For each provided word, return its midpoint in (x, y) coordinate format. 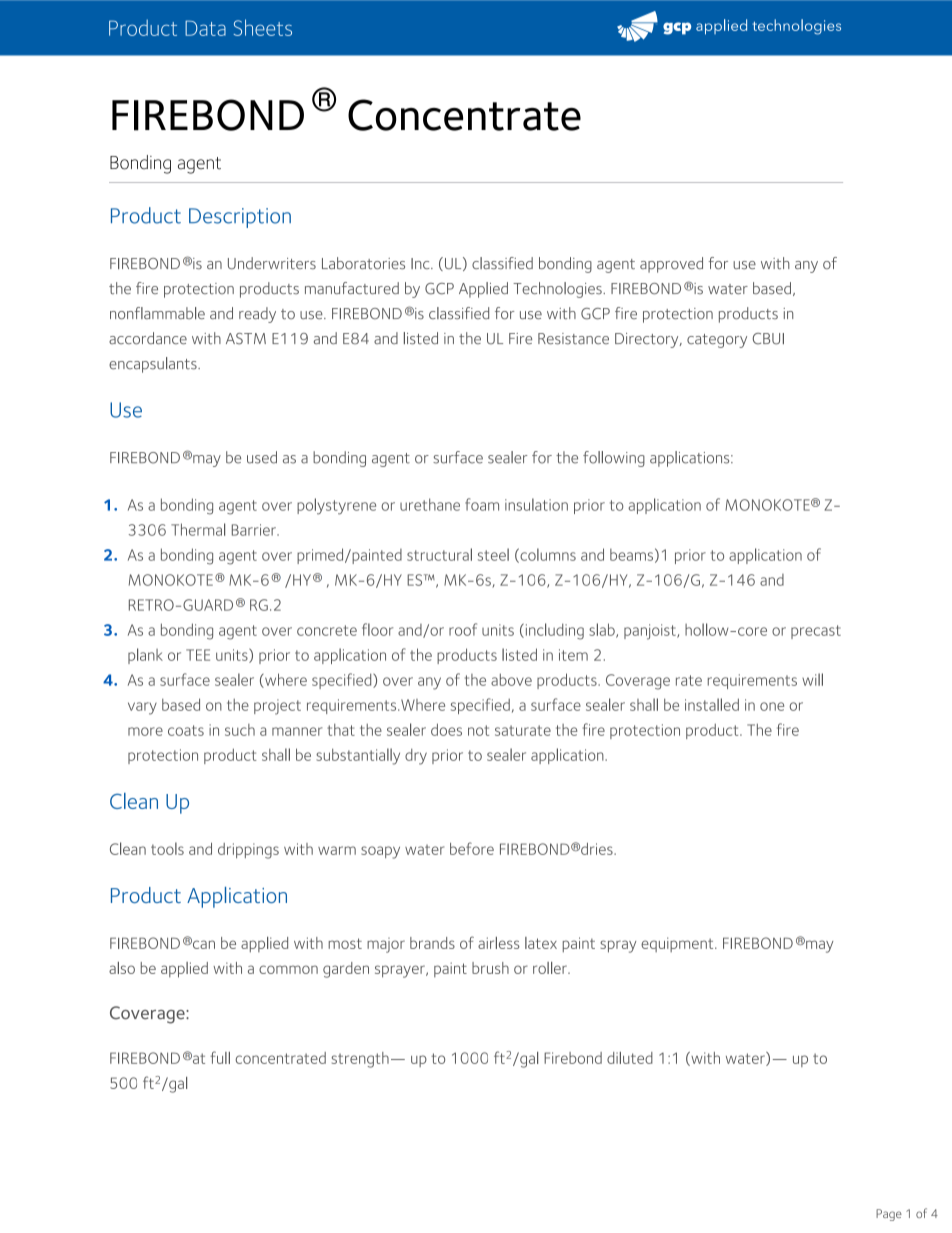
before (472, 848)
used (262, 457)
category (717, 341)
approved (671, 265)
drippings (248, 851)
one (772, 706)
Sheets (263, 27)
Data (205, 28)
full (220, 1057)
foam (482, 504)
